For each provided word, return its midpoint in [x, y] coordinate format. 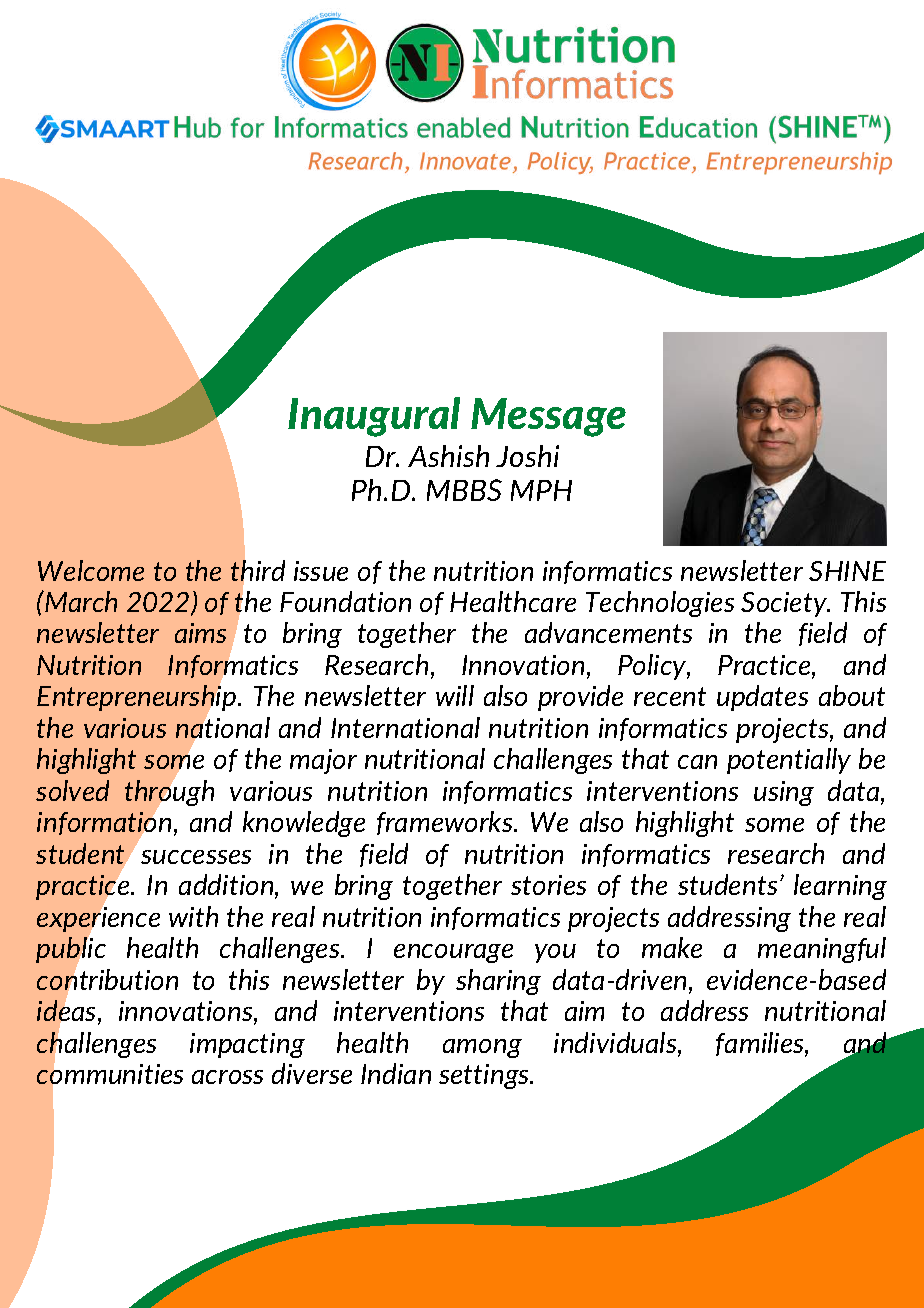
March [80, 601]
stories [548, 885]
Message [548, 417]
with [193, 916]
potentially [789, 761]
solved [72, 790]
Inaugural [374, 417]
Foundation [345, 601]
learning [840, 887]
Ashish [448, 456]
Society [785, 604]
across [227, 1077]
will [455, 695]
